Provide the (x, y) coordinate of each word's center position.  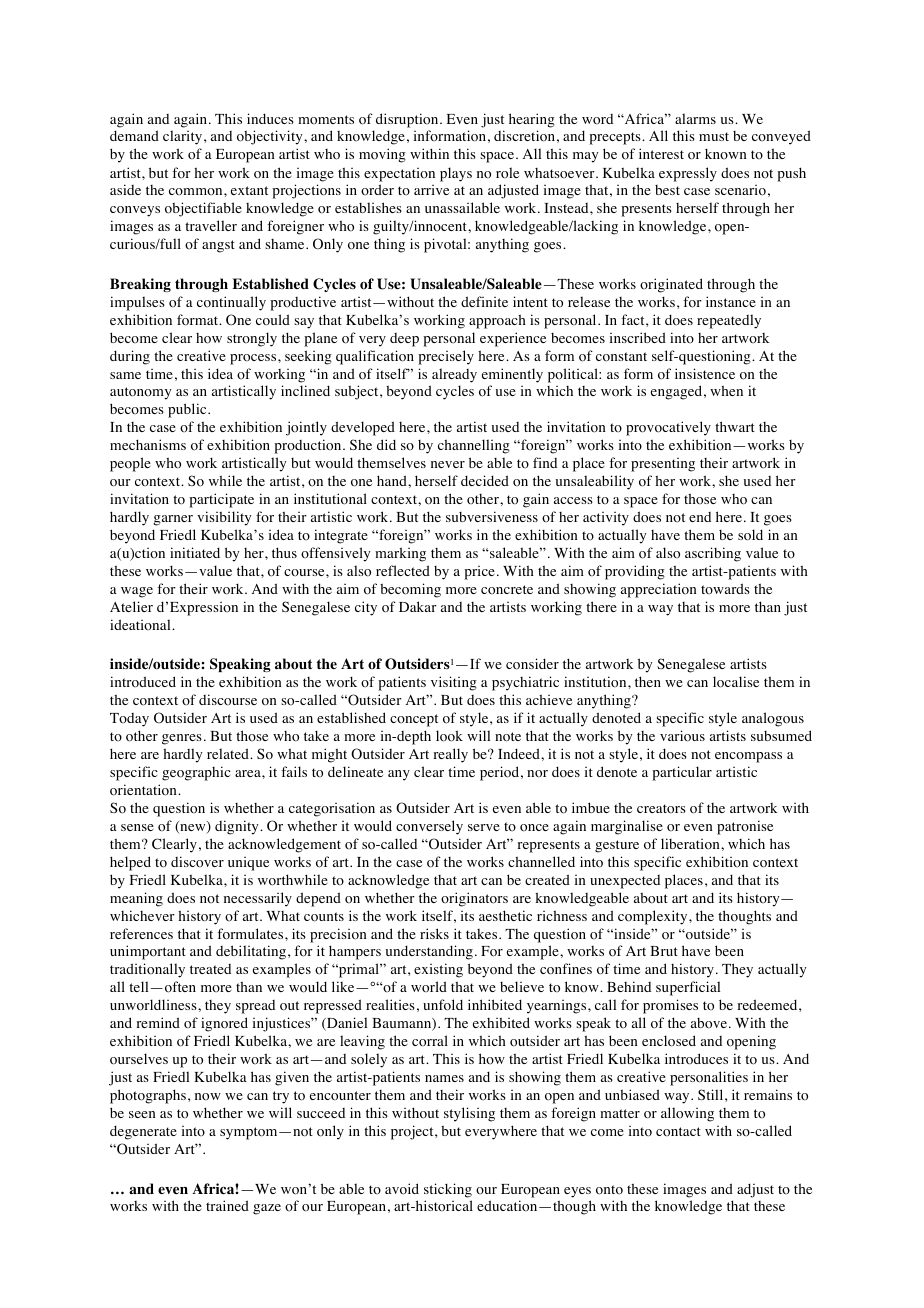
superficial (688, 988)
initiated (195, 552)
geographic (196, 773)
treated (210, 969)
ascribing (713, 554)
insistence (705, 373)
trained (227, 1205)
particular (682, 773)
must (714, 136)
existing (438, 970)
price (479, 573)
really (450, 755)
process (254, 359)
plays (456, 174)
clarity (184, 137)
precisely (446, 357)
